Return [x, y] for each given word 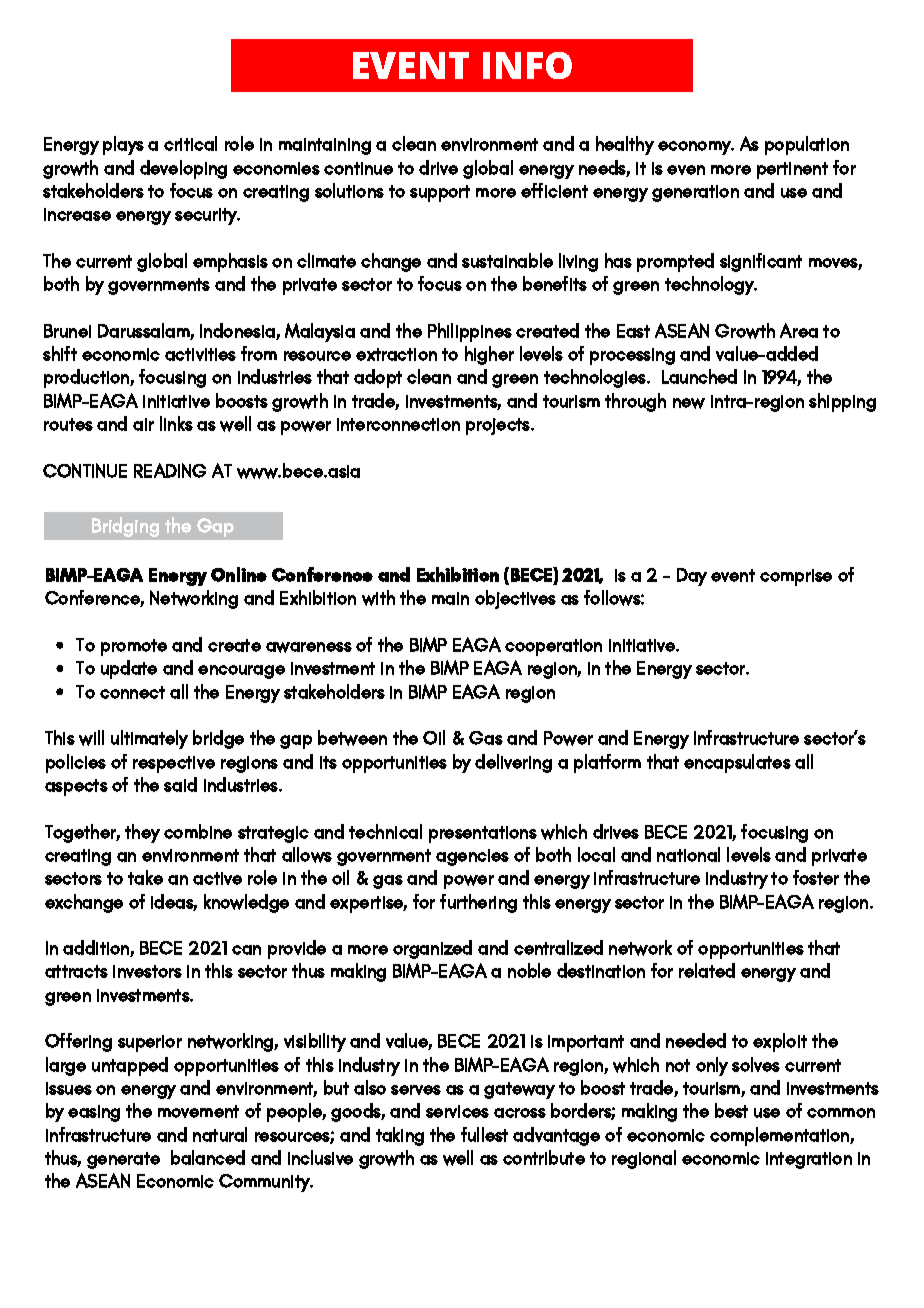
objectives [515, 599]
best [731, 1110]
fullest [484, 1134]
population [807, 145]
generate [123, 1160]
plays [123, 145]
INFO [527, 65]
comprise [796, 577]
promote [134, 647]
